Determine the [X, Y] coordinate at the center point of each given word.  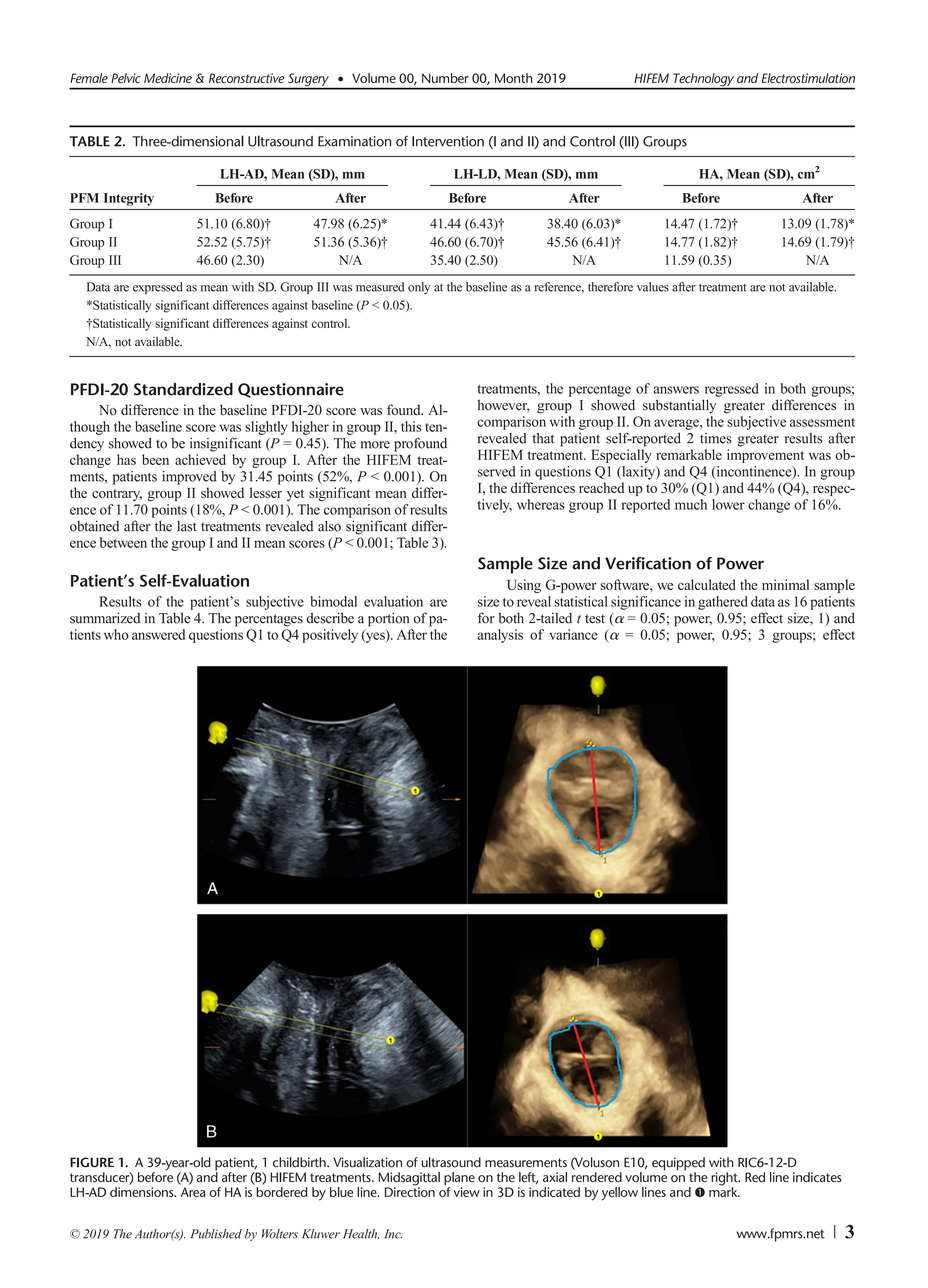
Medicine [168, 78]
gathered [723, 603]
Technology [703, 81]
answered [158, 634]
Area [193, 1192]
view [467, 1192]
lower [728, 504]
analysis [500, 636]
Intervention [448, 141]
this [411, 426]
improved [189, 478]
